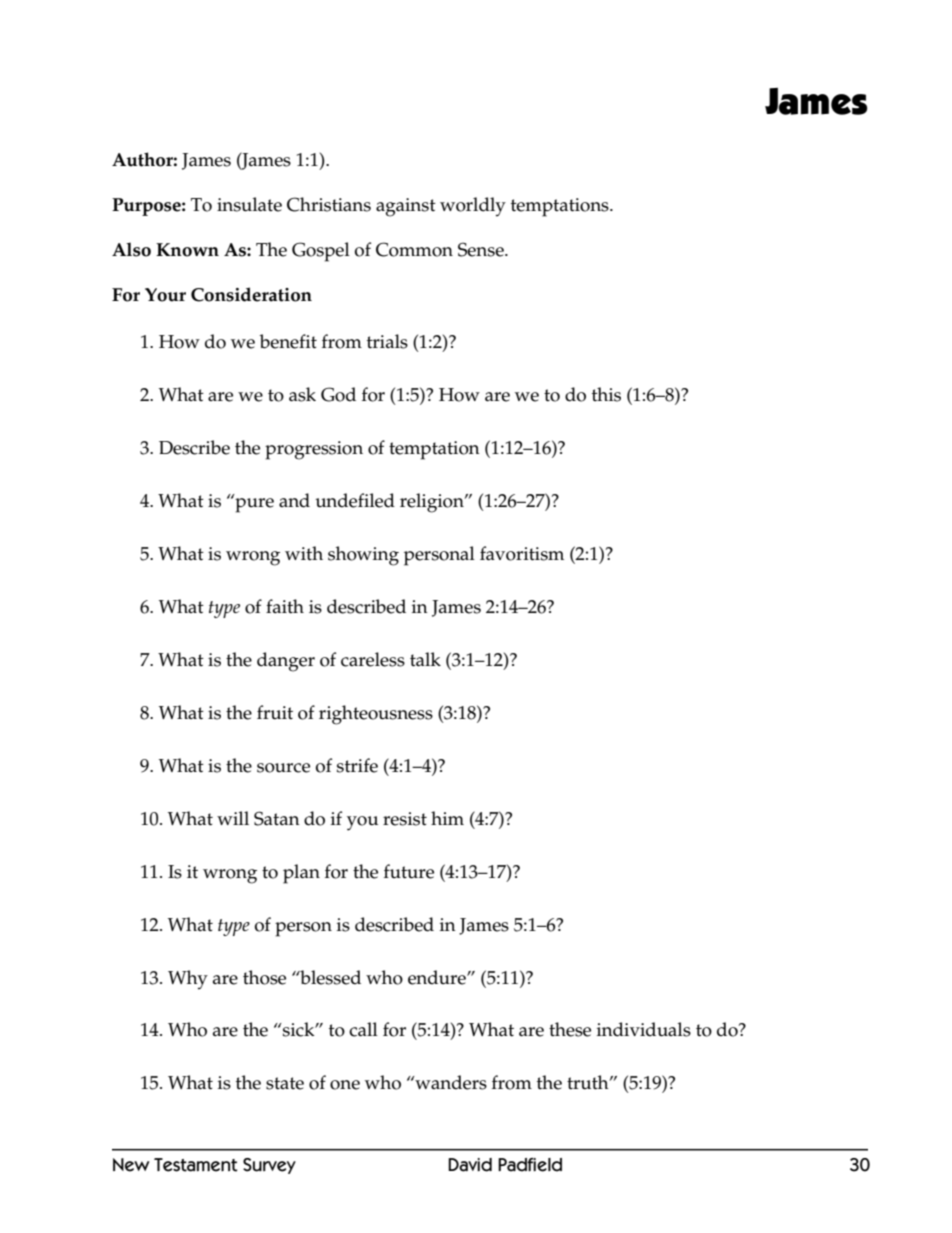 The width and height of the page is (952, 1233). I want to click on Testament, so click(196, 1165).
